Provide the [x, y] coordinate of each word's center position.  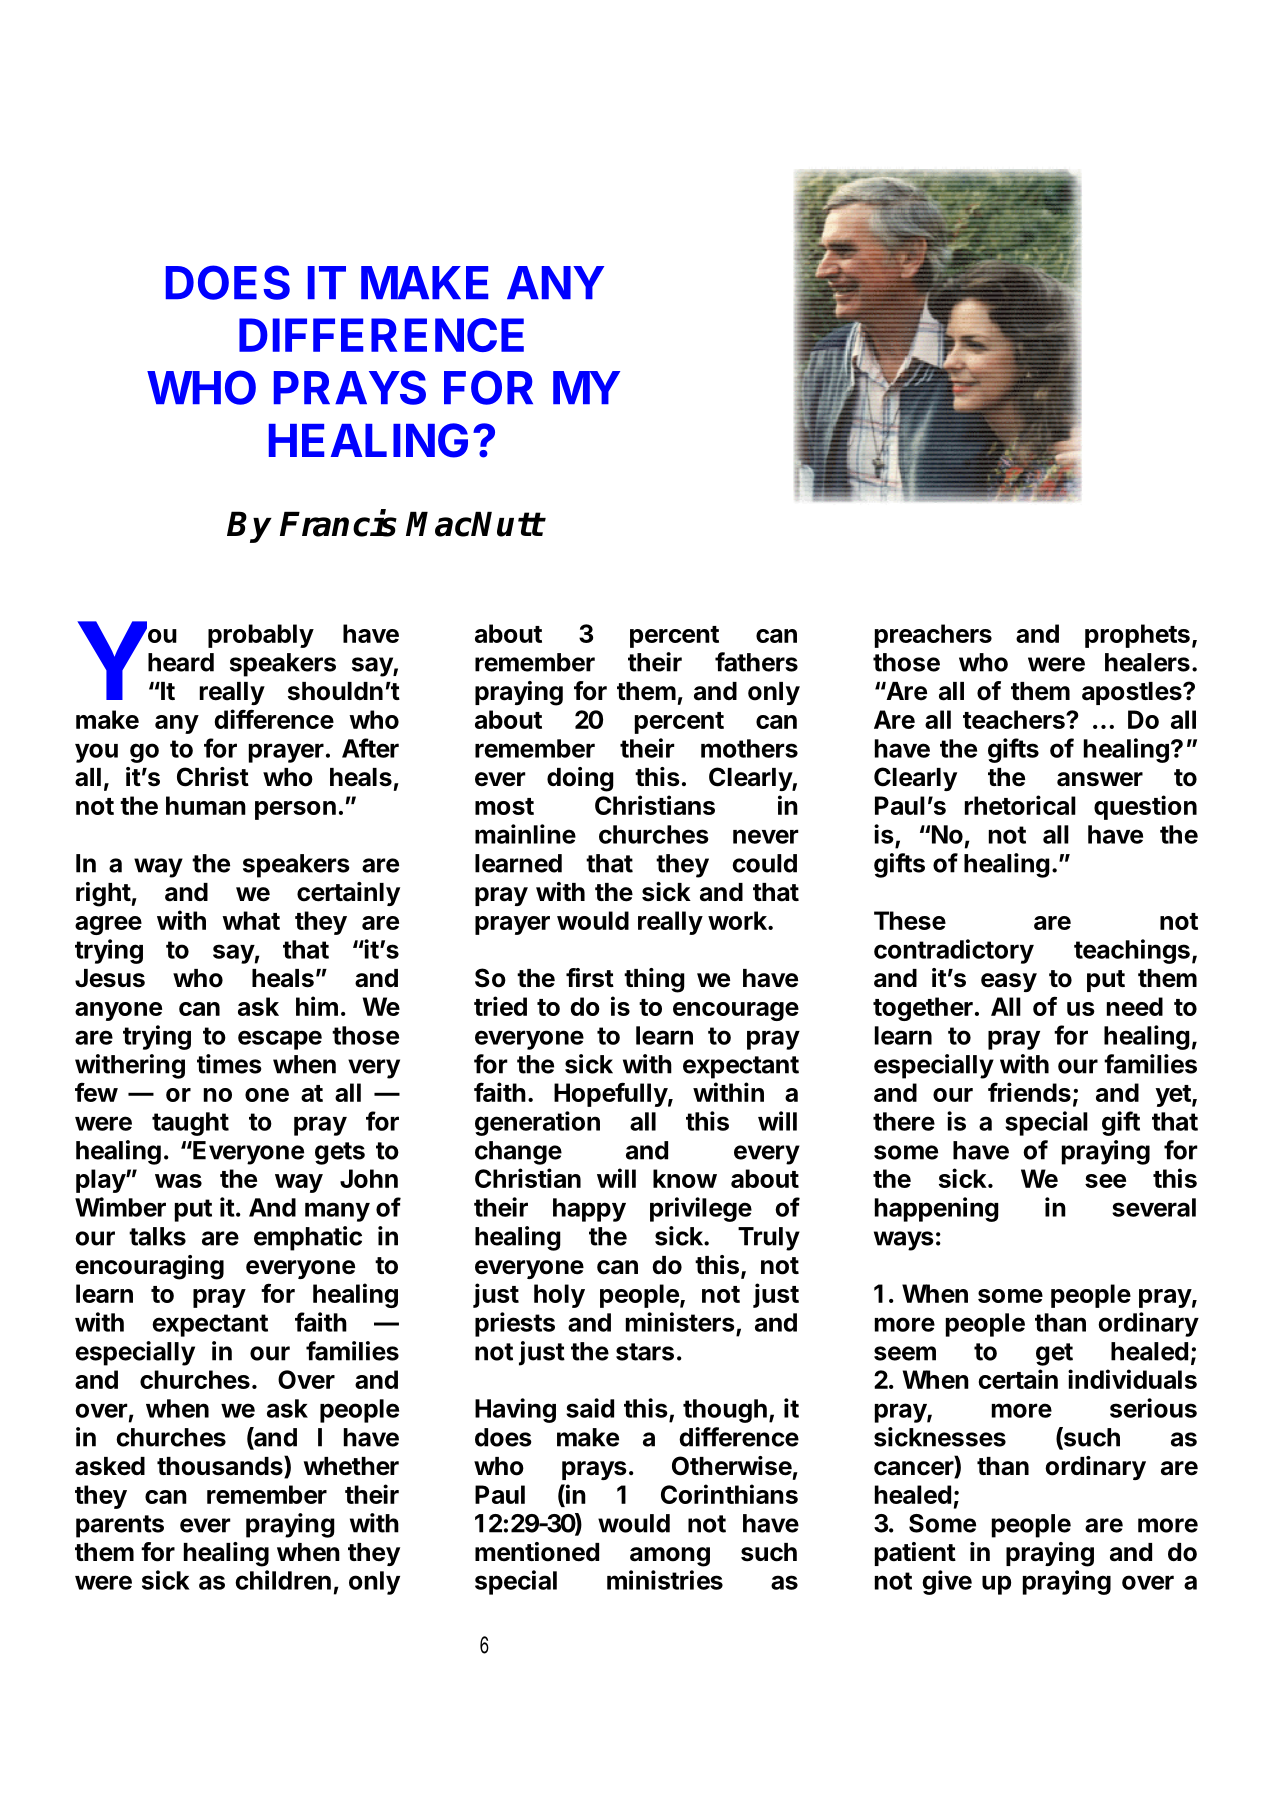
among [670, 1557]
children [283, 1580]
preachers [933, 636]
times [229, 1064]
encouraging [149, 1267]
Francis [338, 523]
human [206, 805]
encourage [736, 1011]
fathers [756, 662]
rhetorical [1020, 805]
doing [580, 779]
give [947, 1582]
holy [559, 1296]
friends [1029, 1092]
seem [905, 1353]
